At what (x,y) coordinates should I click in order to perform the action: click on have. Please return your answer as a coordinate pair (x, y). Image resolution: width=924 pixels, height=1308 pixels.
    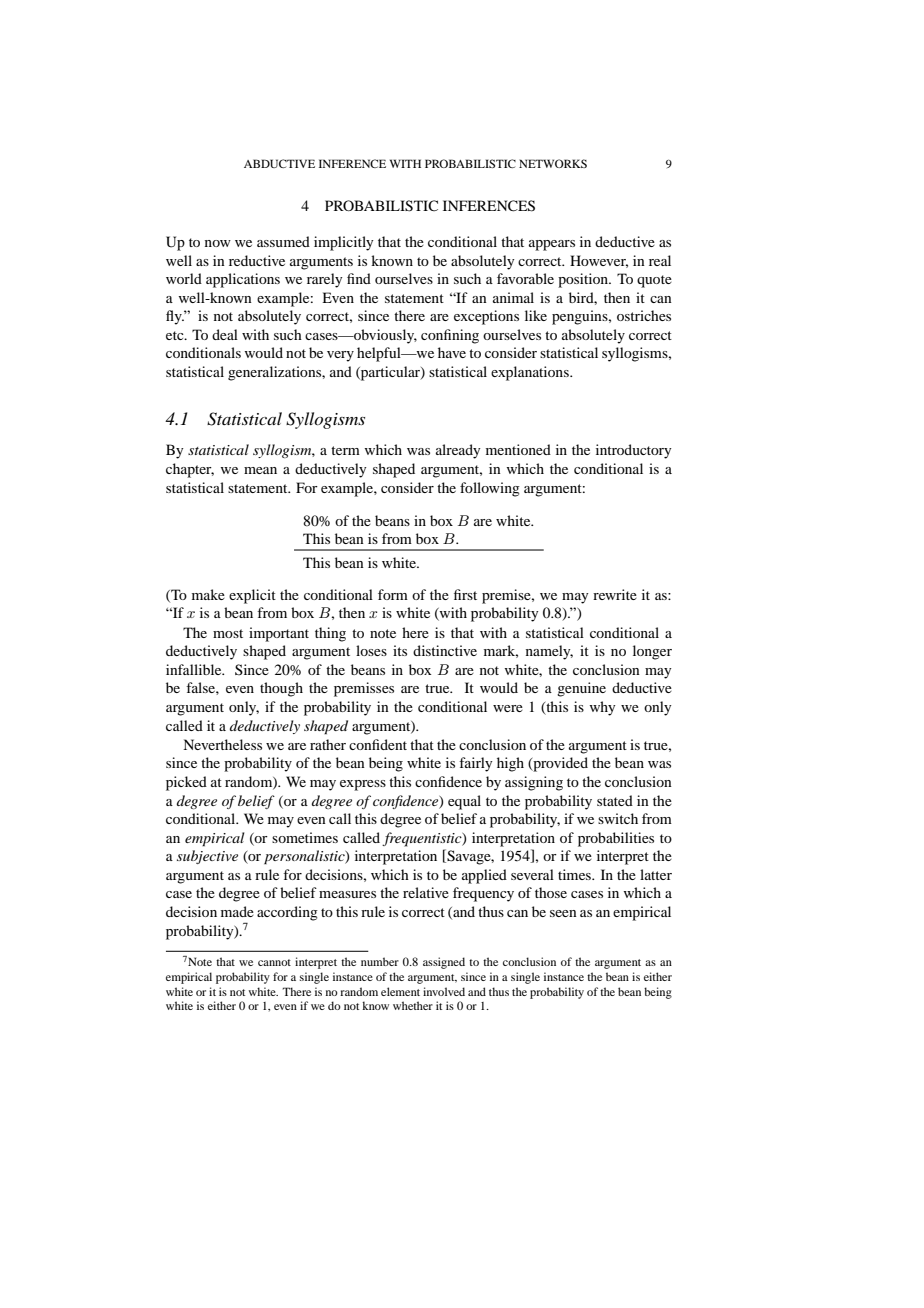
    Looking at the image, I should click on (452, 352).
